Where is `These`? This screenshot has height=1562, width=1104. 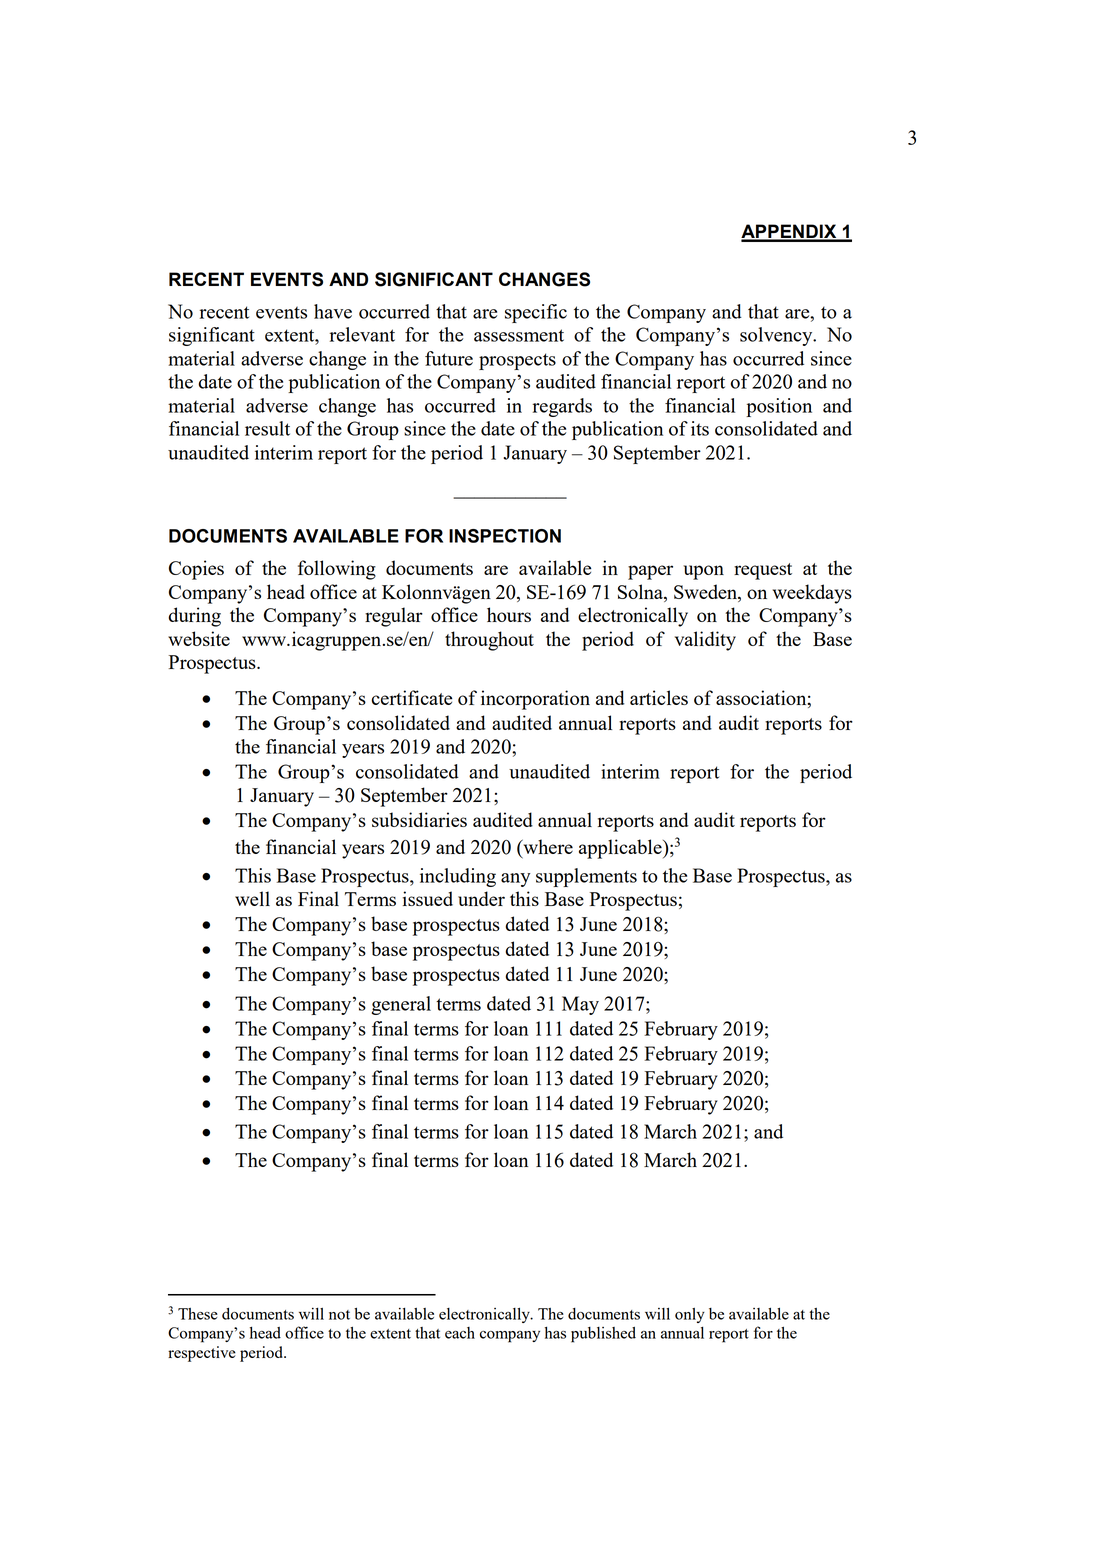 These is located at coordinates (198, 1314).
